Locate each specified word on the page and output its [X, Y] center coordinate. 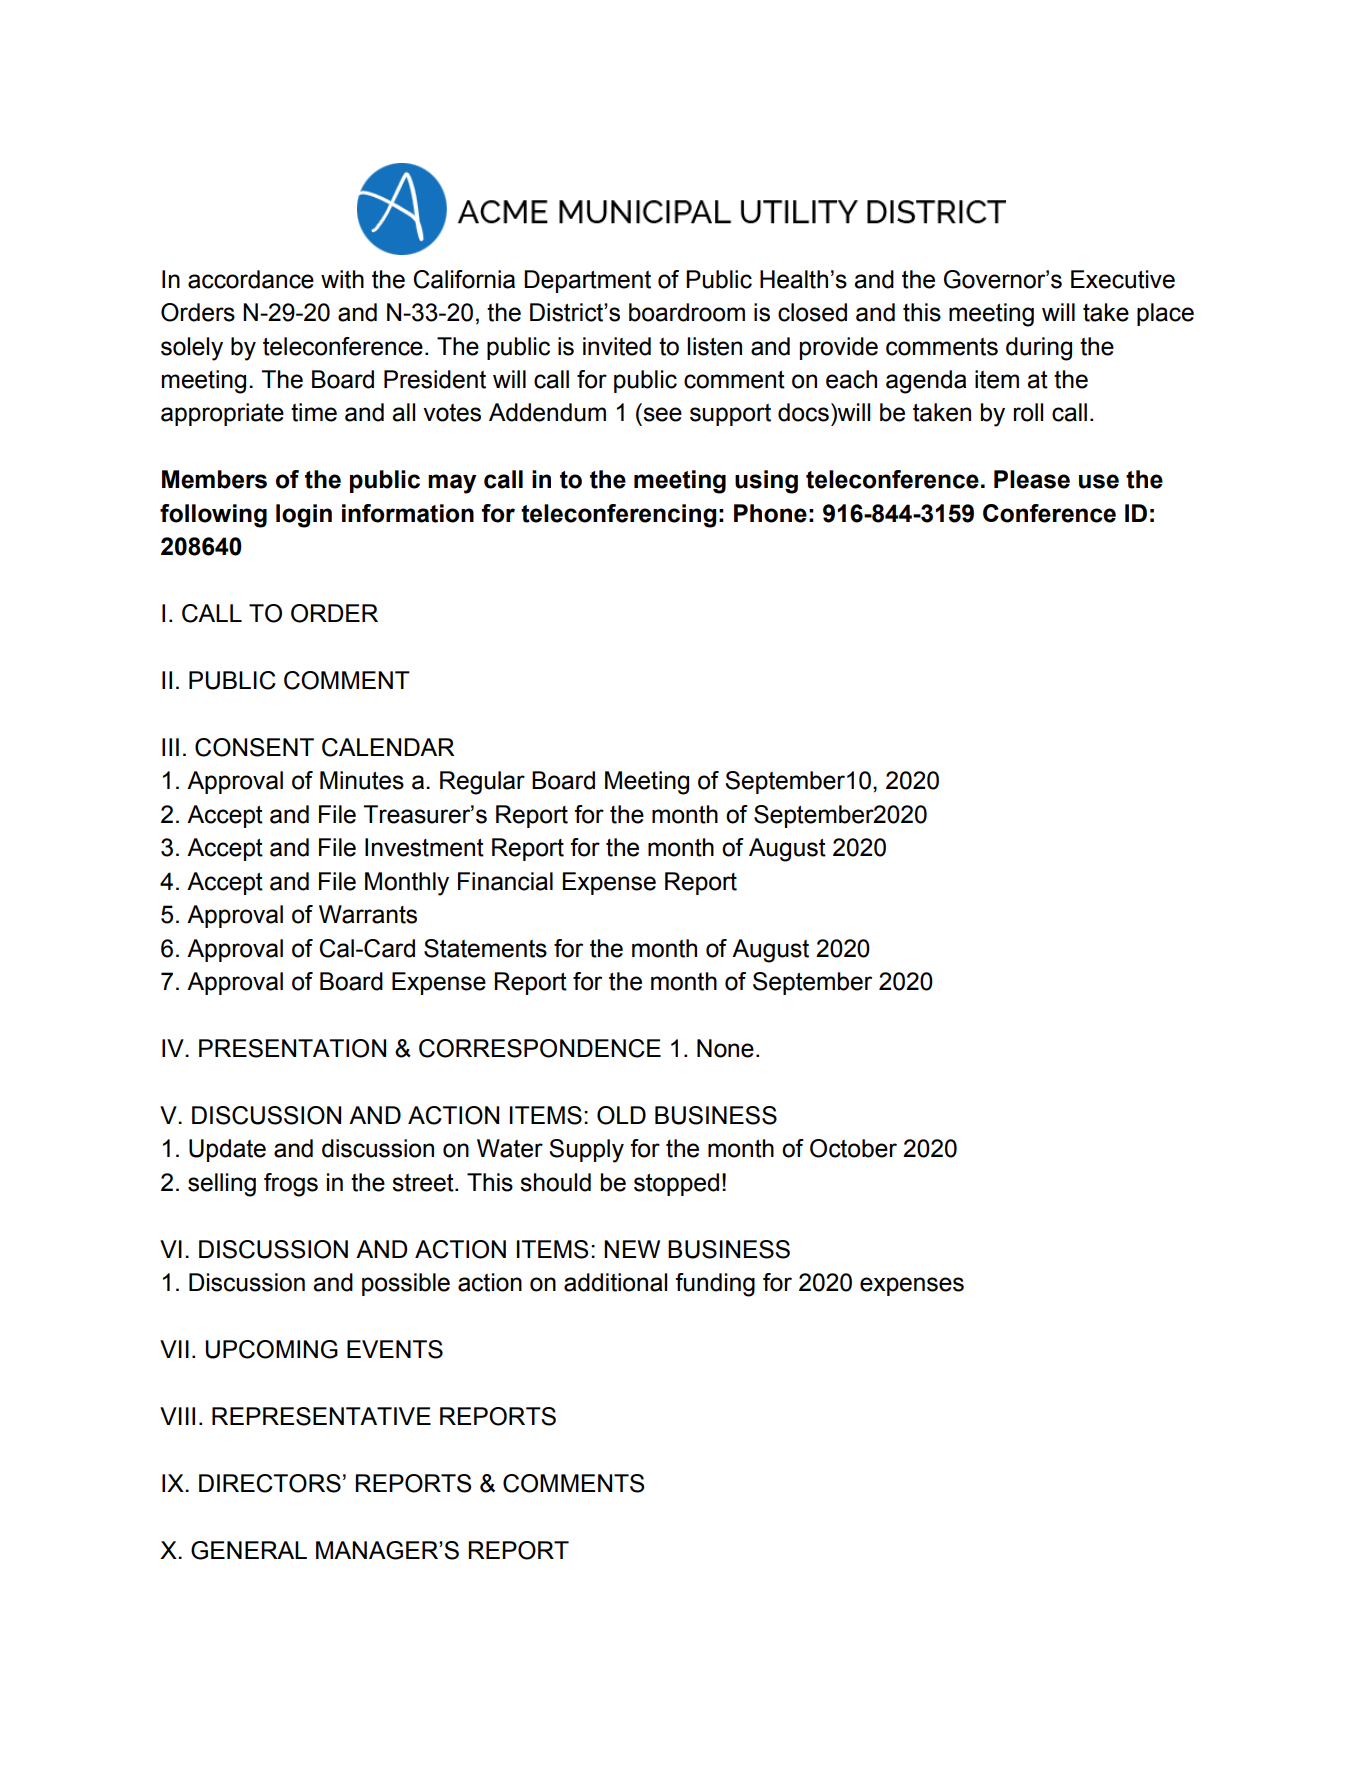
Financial [505, 881]
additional [615, 1282]
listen [714, 346]
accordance [251, 279]
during [1039, 349]
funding [715, 1285]
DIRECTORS [270, 1483]
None [725, 1048]
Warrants [368, 914]
